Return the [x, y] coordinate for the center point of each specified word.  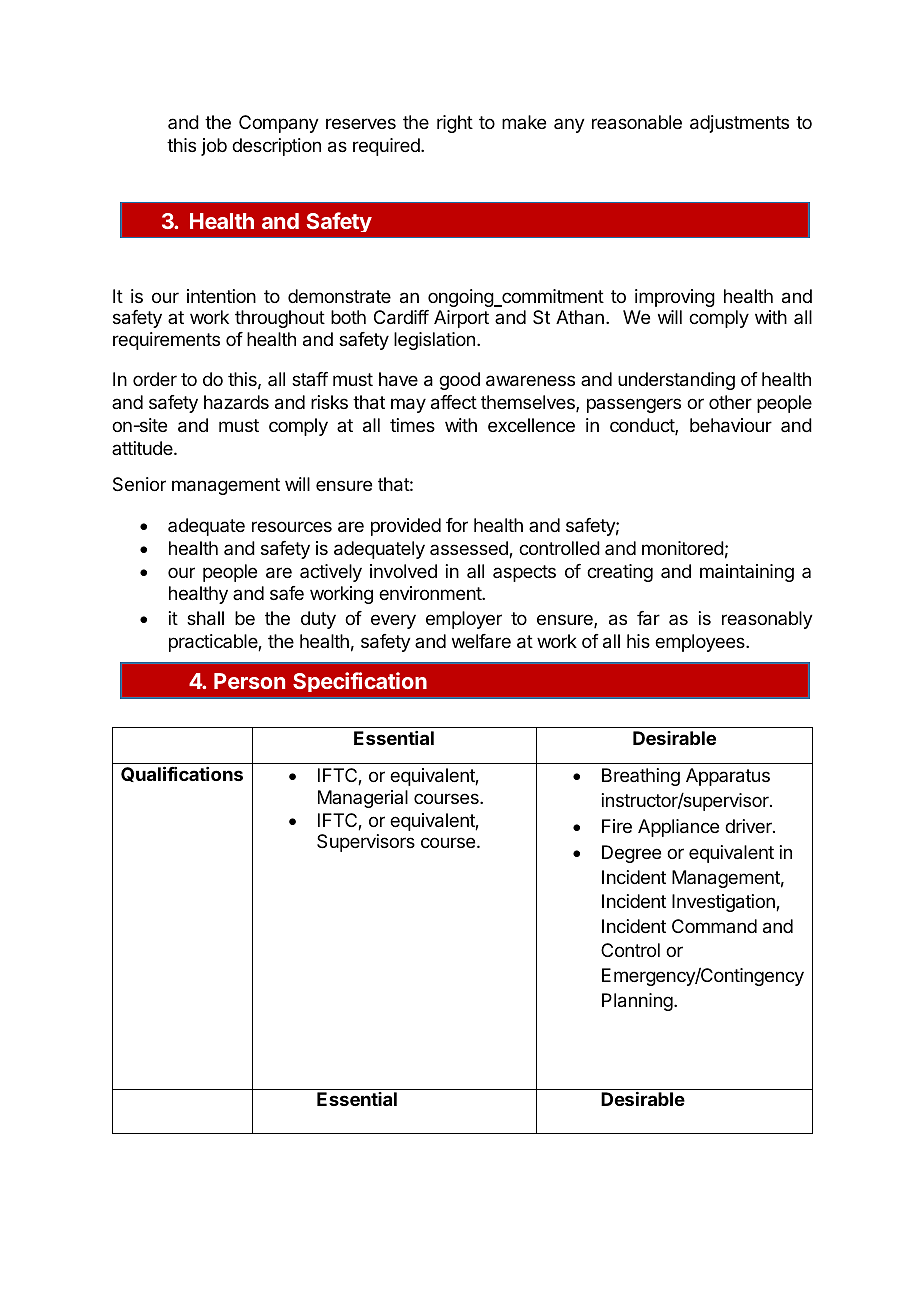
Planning [638, 1002]
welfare [481, 641]
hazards [236, 402]
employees [701, 643]
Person [249, 681]
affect [454, 402]
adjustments [739, 124]
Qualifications [182, 774]
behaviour [731, 425]
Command [714, 926]
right [455, 124]
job [214, 147]
